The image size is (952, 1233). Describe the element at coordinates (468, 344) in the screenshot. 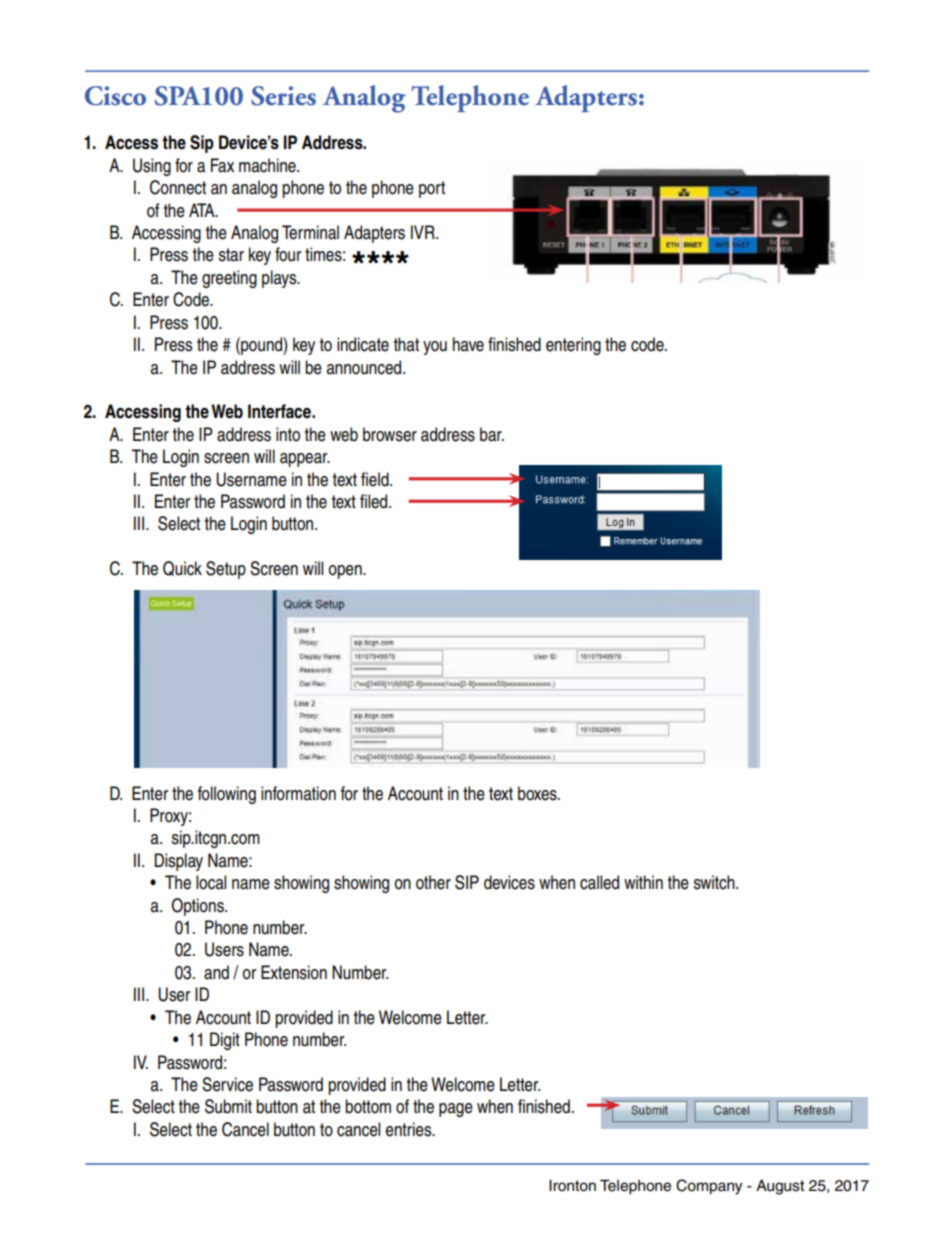

I see `have` at that location.
